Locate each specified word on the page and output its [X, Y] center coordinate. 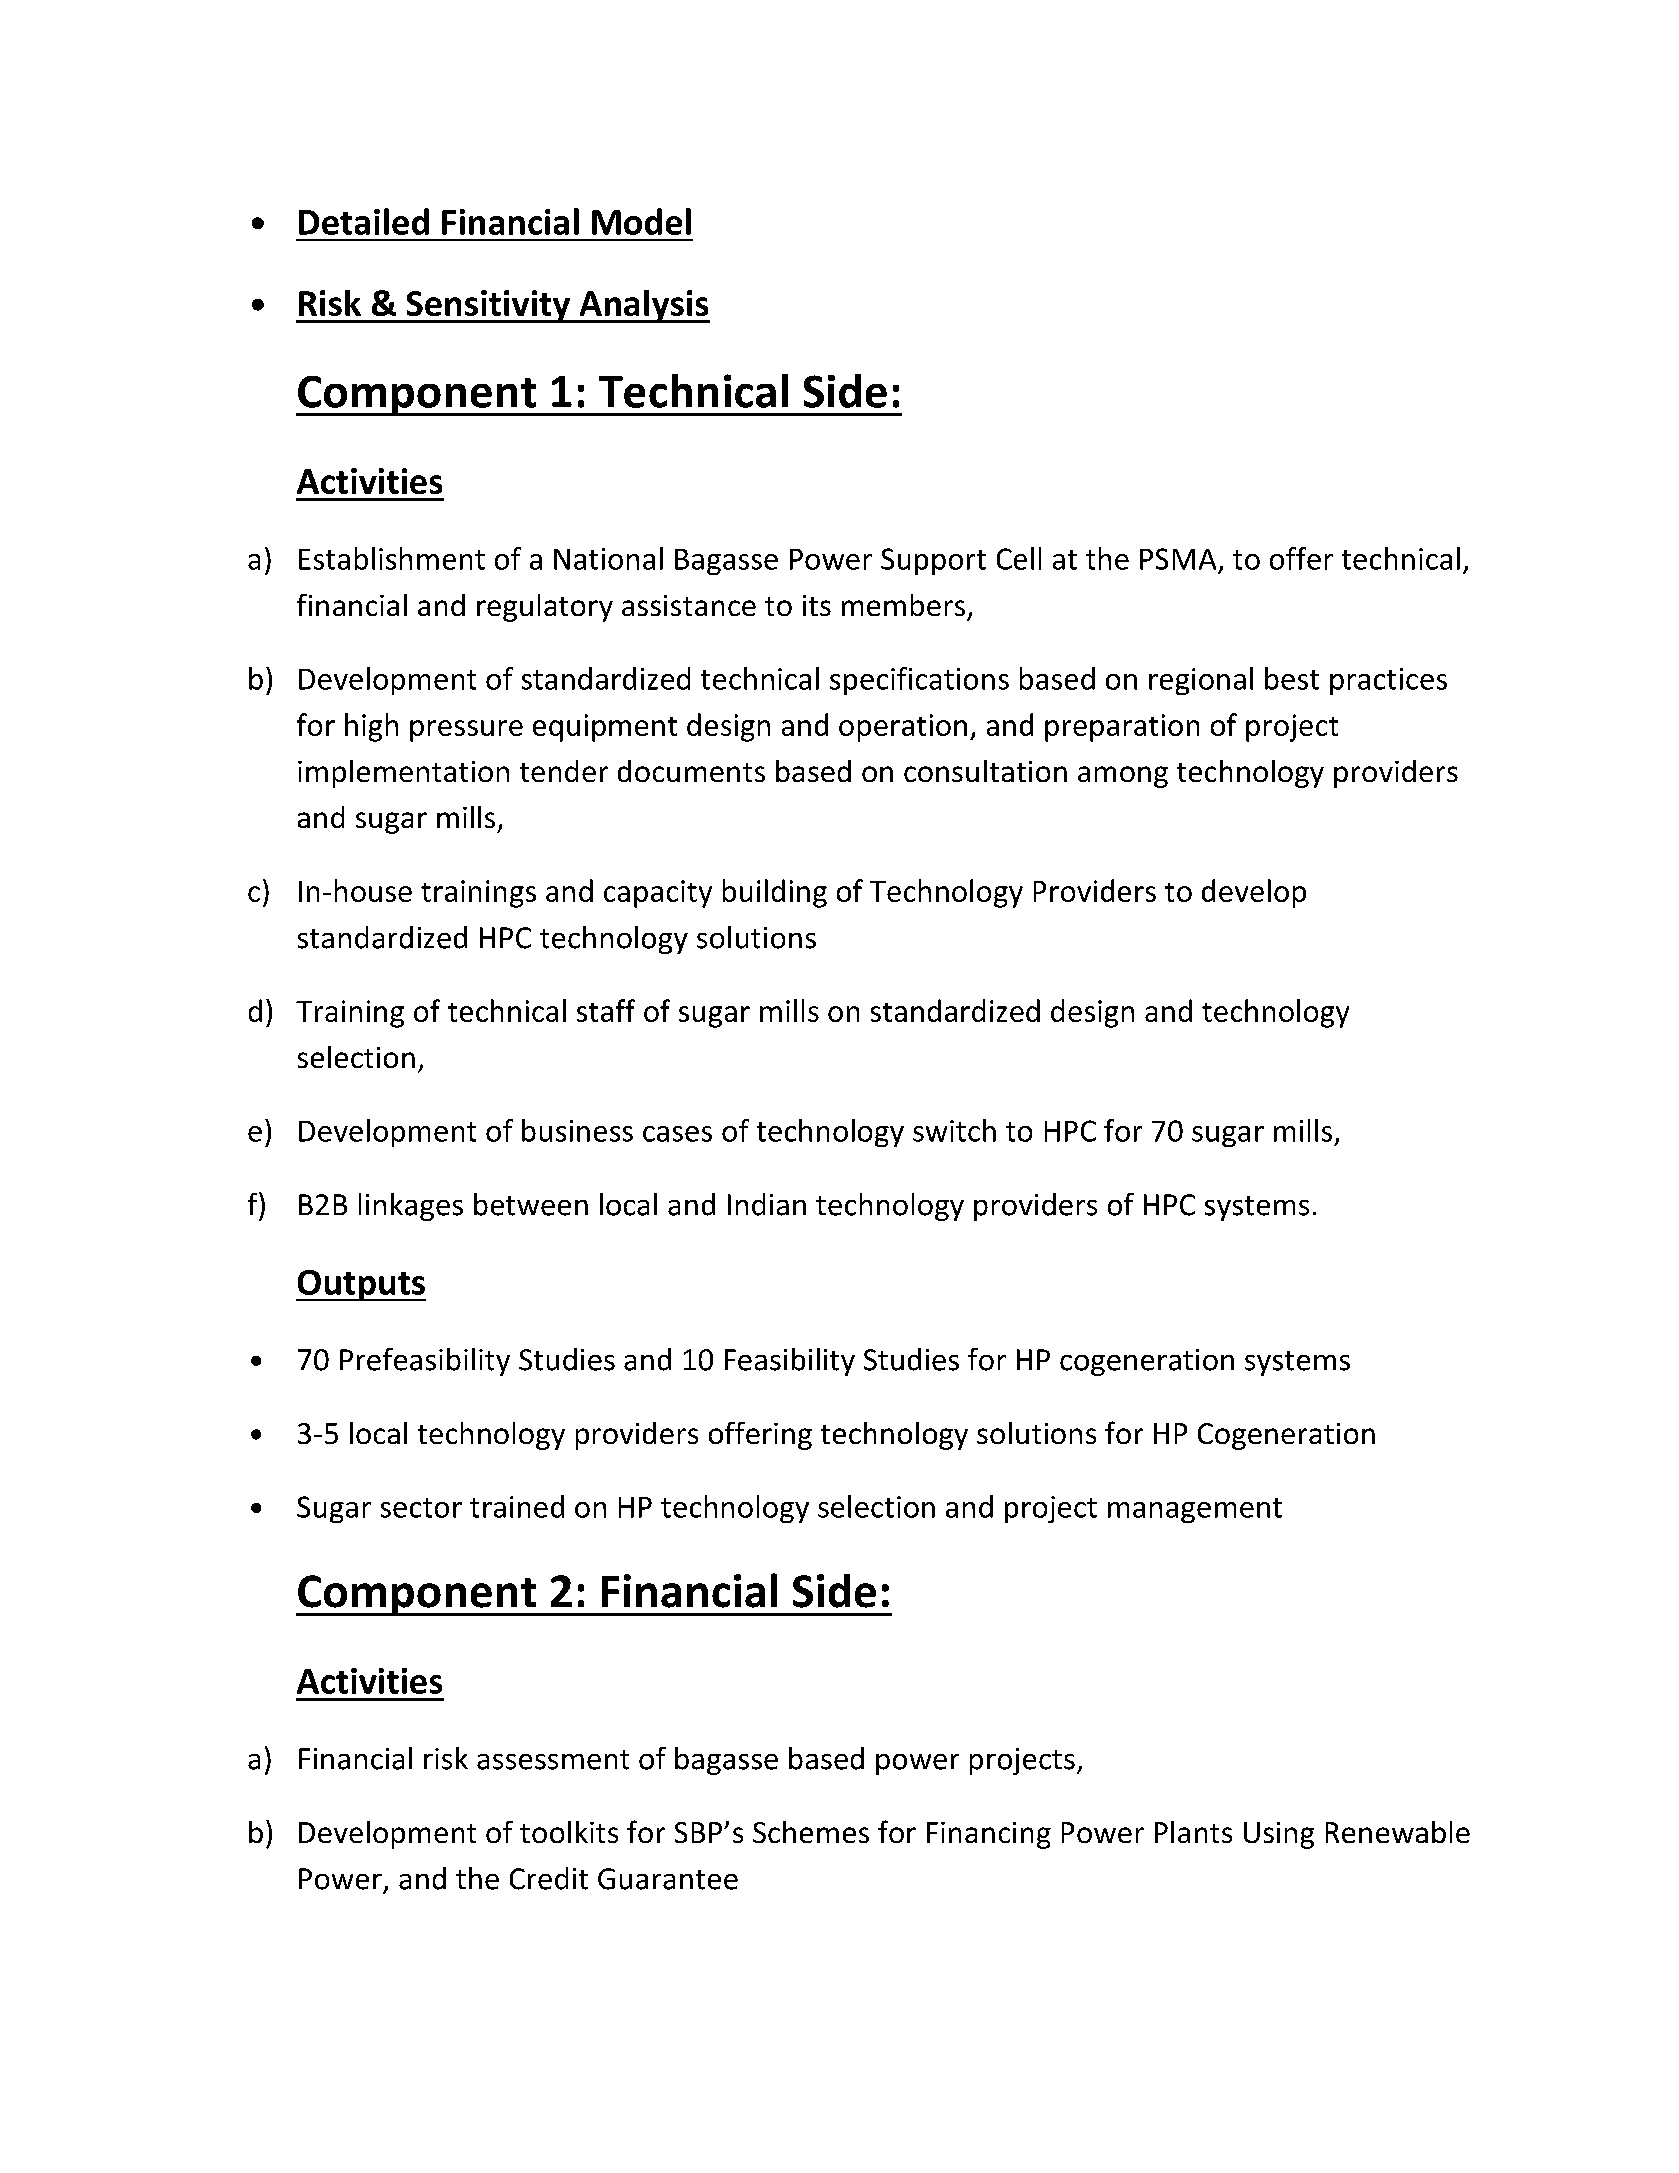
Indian [767, 1204]
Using [1279, 1835]
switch [954, 1130]
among [1123, 777]
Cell [1019, 558]
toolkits [569, 1832]
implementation [403, 774]
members [903, 605]
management [1195, 1510]
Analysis [643, 306]
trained [517, 1506]
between [531, 1204]
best [1292, 678]
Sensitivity [488, 306]
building [775, 893]
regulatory [545, 608]
